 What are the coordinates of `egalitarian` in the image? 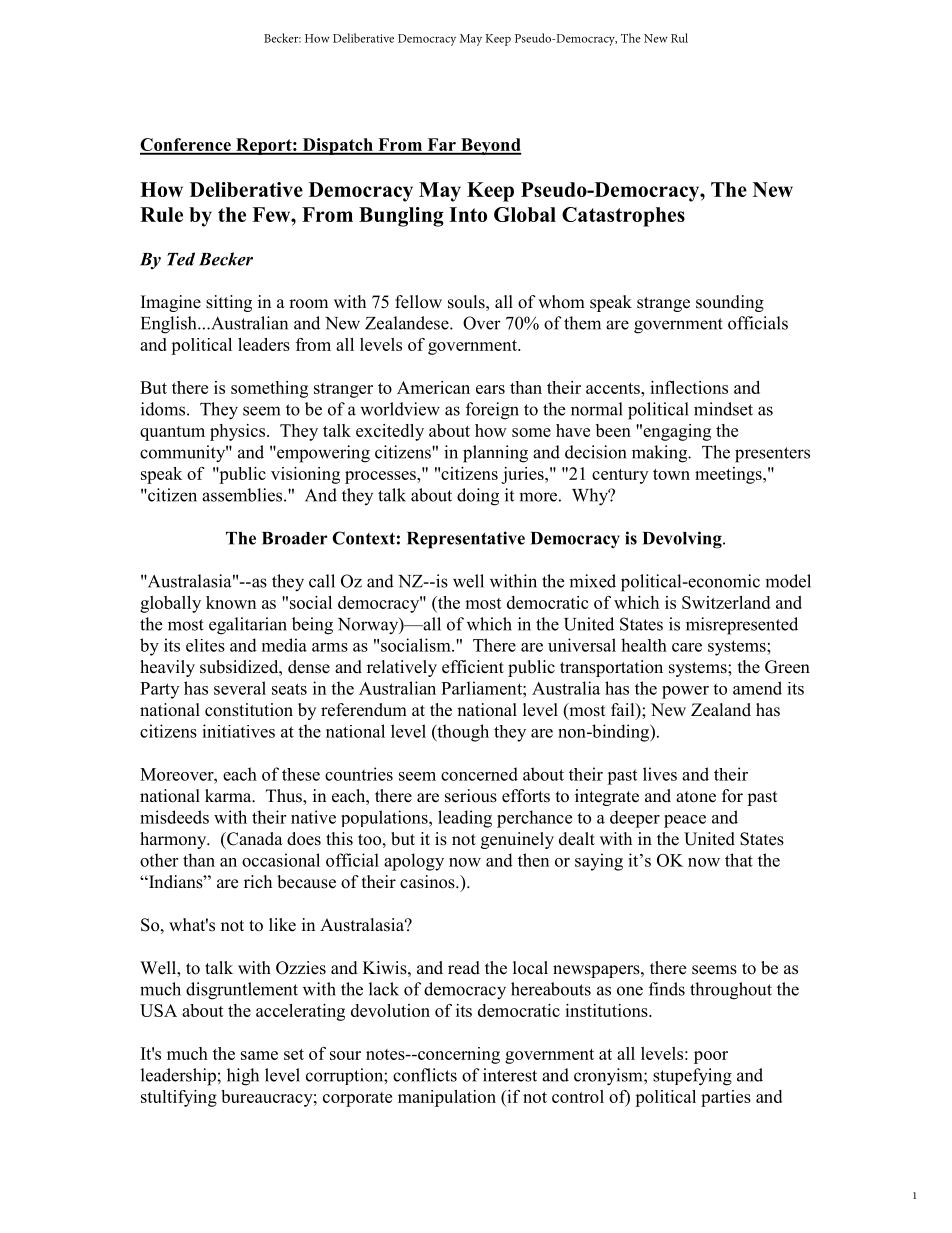 It's located at (248, 626).
